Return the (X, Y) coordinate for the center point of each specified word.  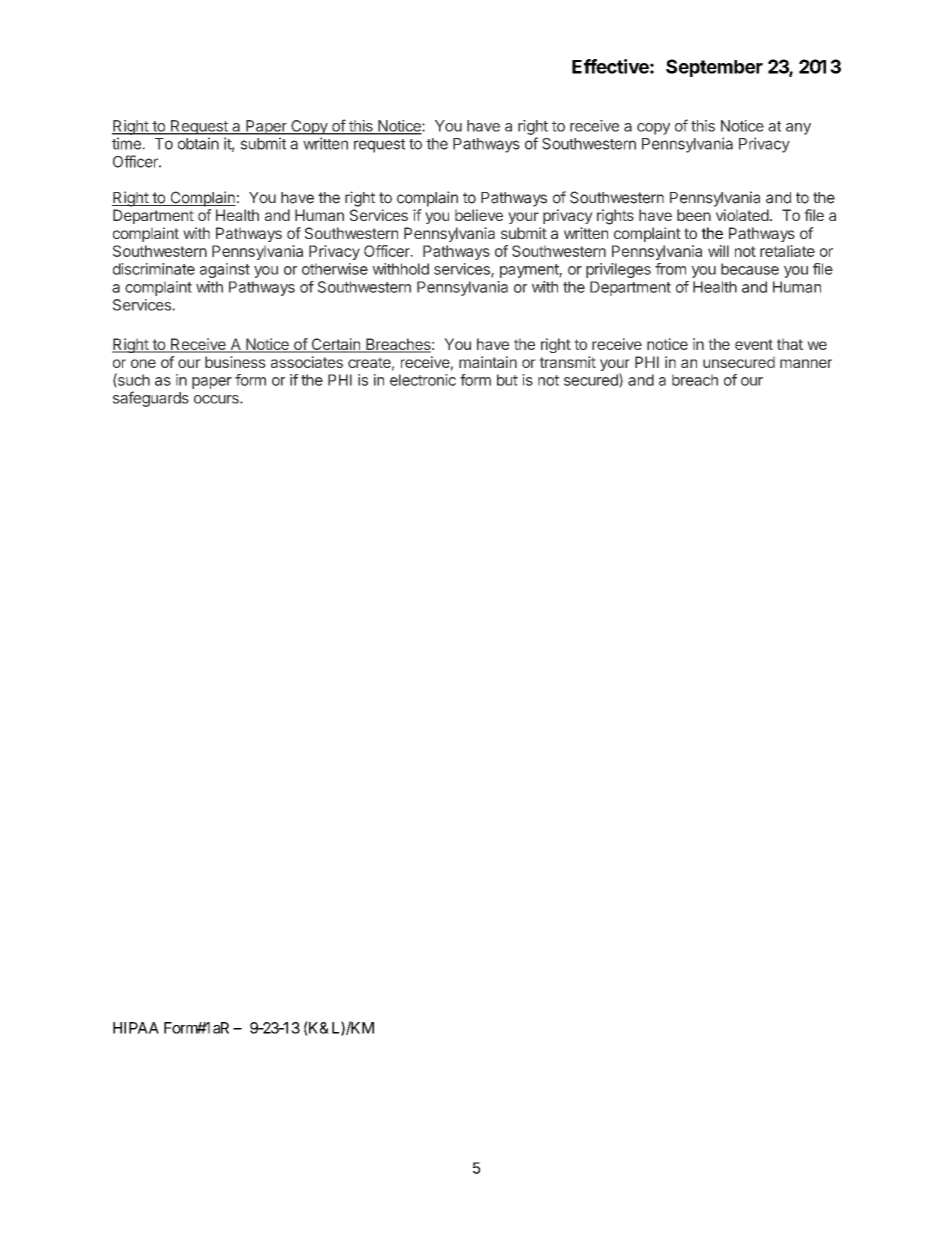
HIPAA (136, 1028)
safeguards (151, 399)
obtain (198, 143)
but (507, 380)
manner (806, 363)
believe (479, 215)
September (714, 68)
